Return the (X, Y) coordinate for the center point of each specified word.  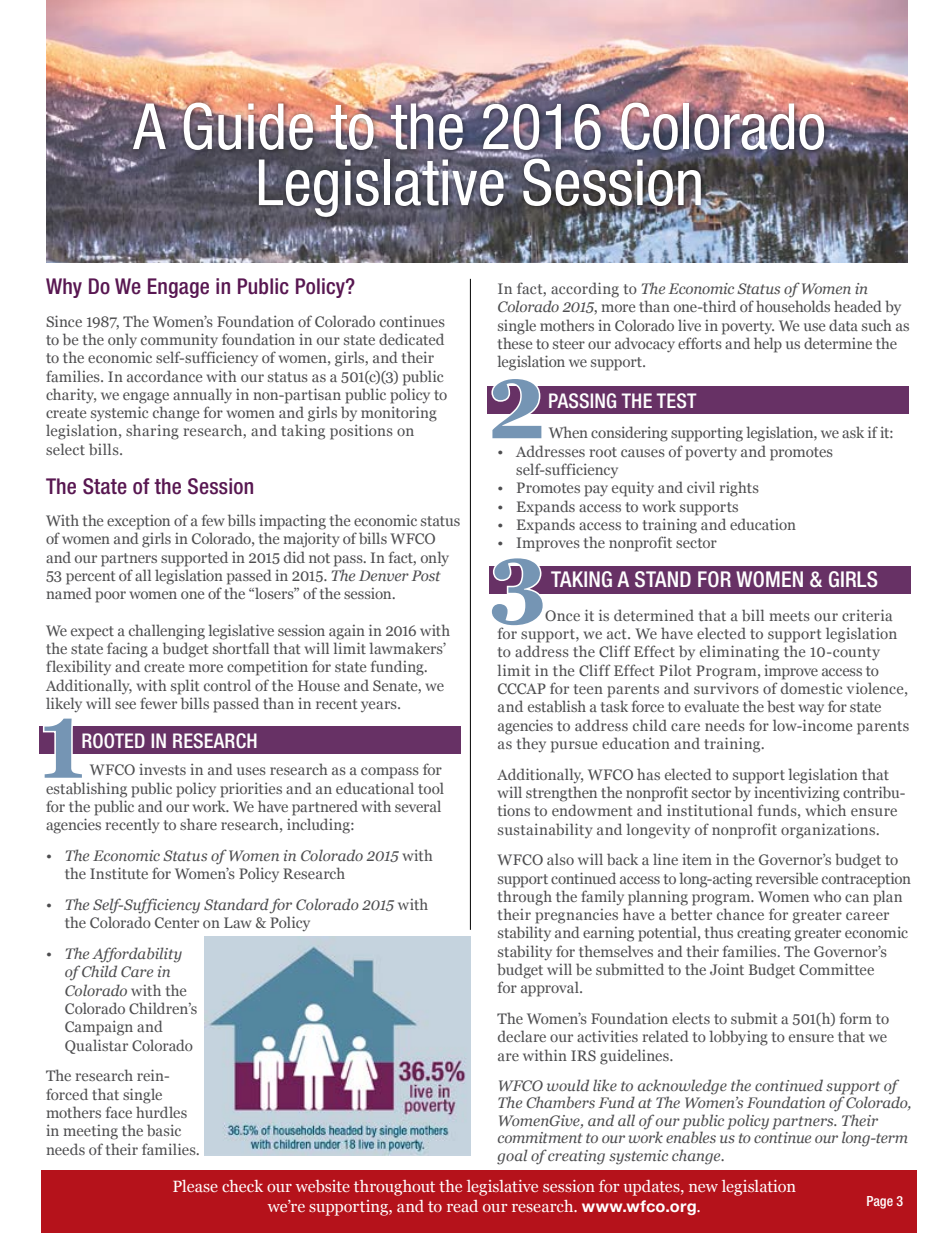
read (462, 1206)
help (768, 345)
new (703, 1188)
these (515, 343)
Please (195, 1186)
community (179, 341)
